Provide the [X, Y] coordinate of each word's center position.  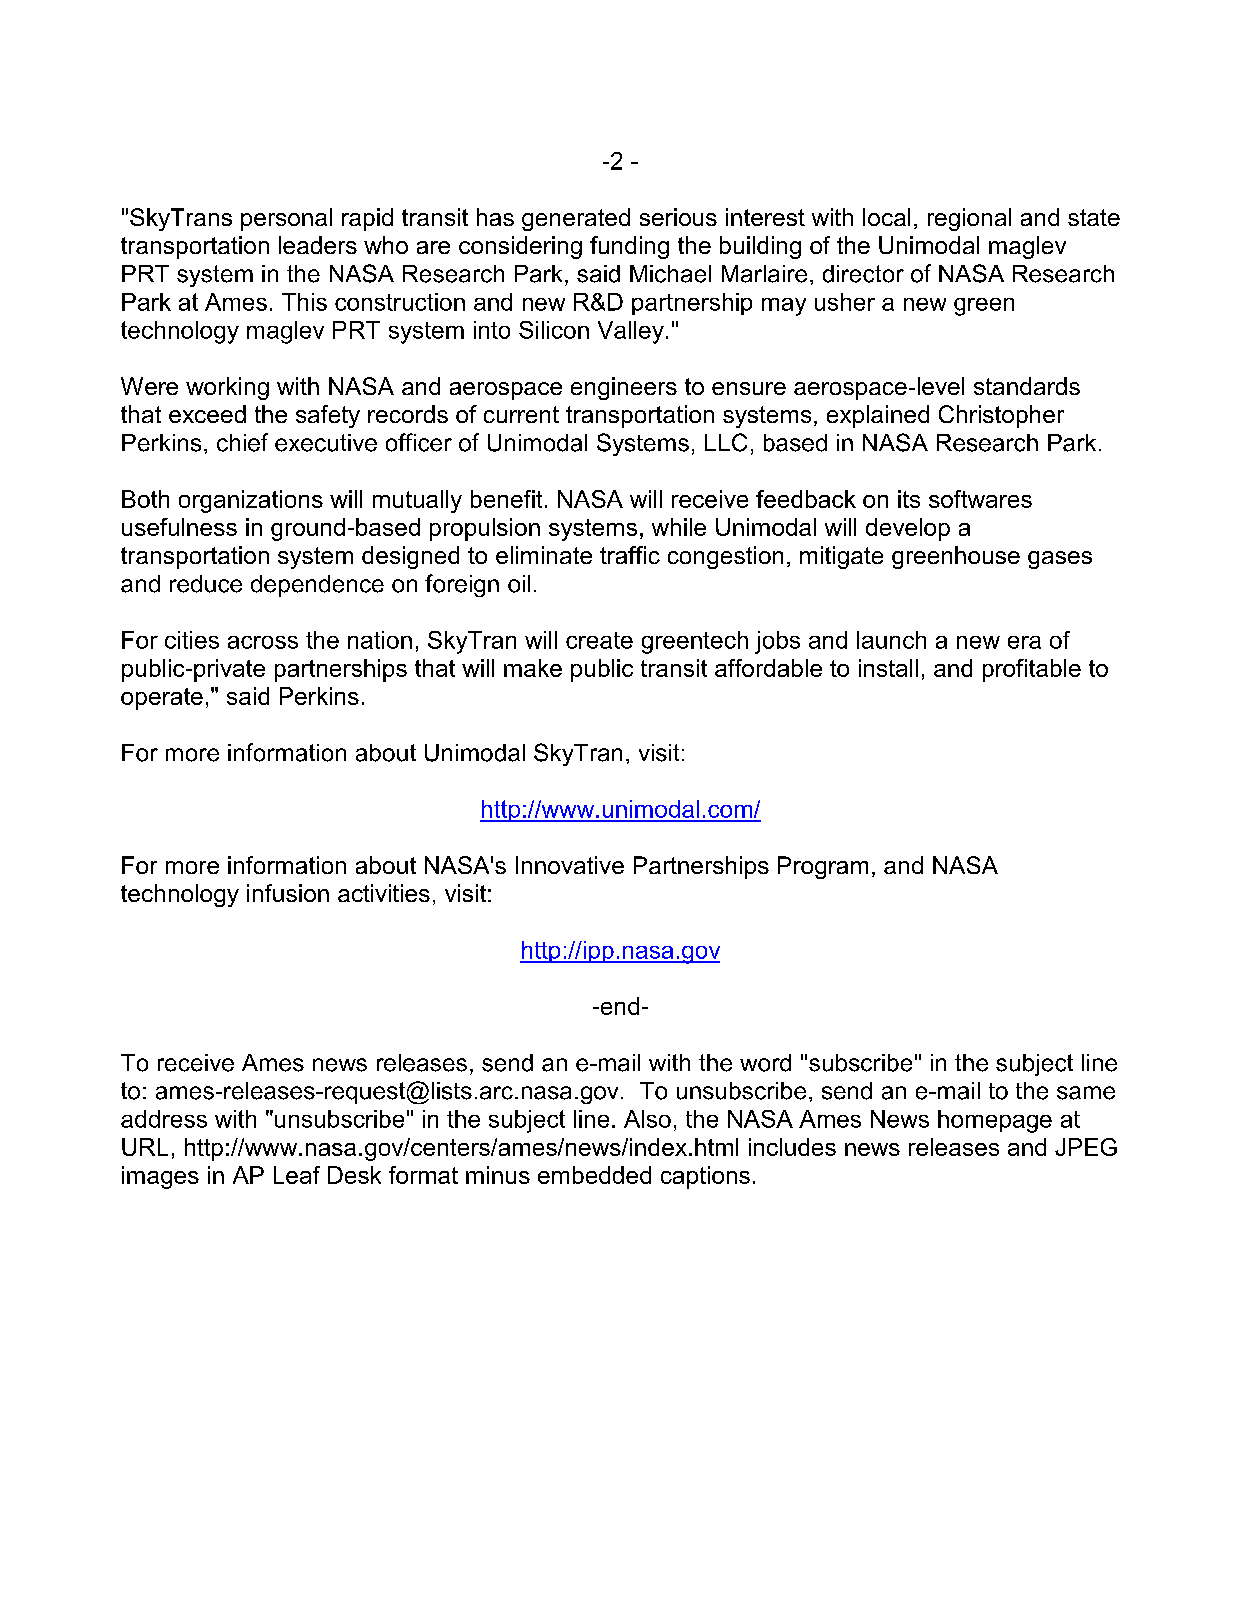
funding [629, 247]
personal [286, 219]
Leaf [297, 1175]
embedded [594, 1175]
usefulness [179, 527]
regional [969, 219]
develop [908, 529]
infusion [288, 893]
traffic [630, 555]
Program [823, 867]
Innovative [570, 865]
